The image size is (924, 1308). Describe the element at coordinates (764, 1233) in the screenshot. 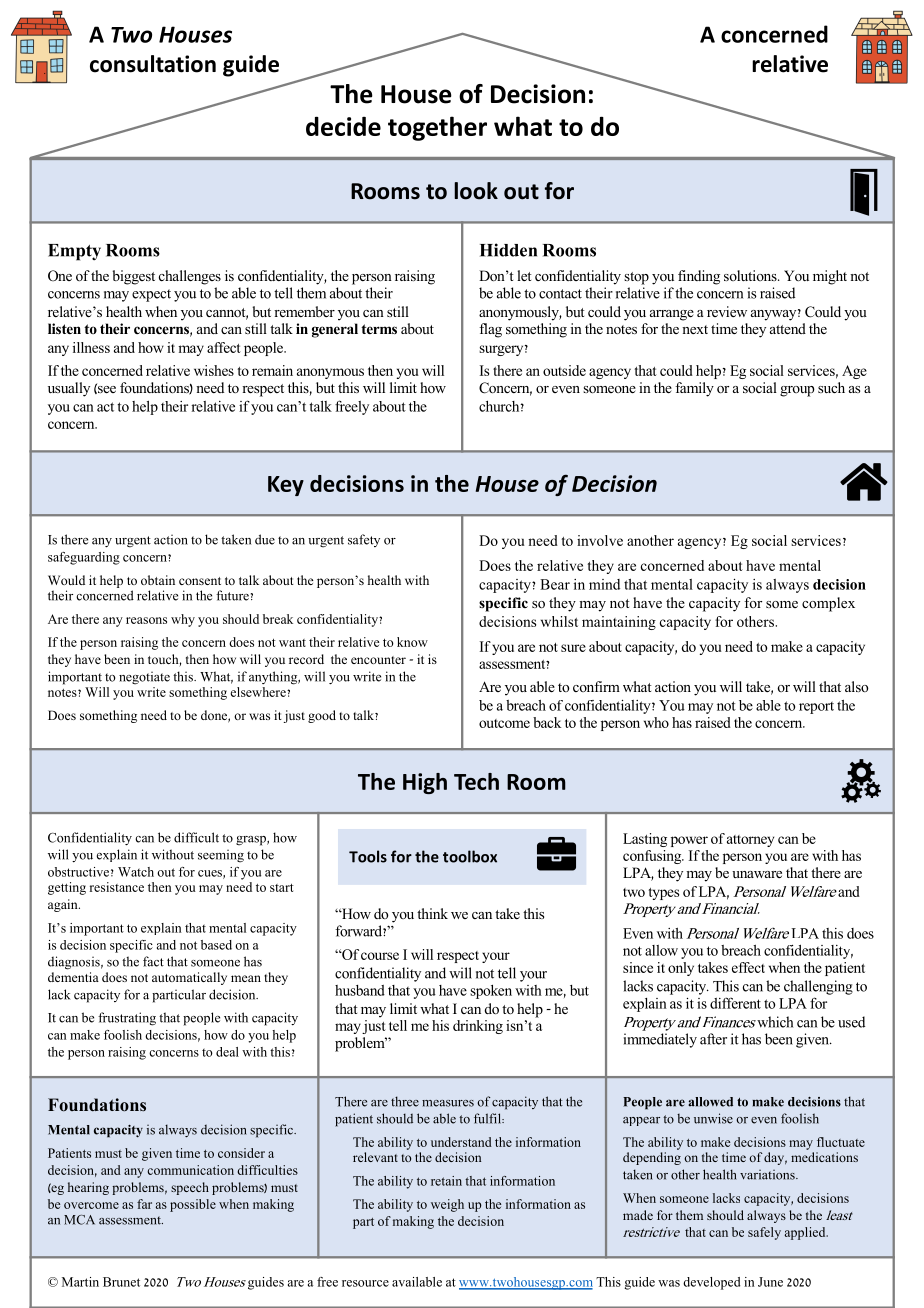

I see `safely` at that location.
